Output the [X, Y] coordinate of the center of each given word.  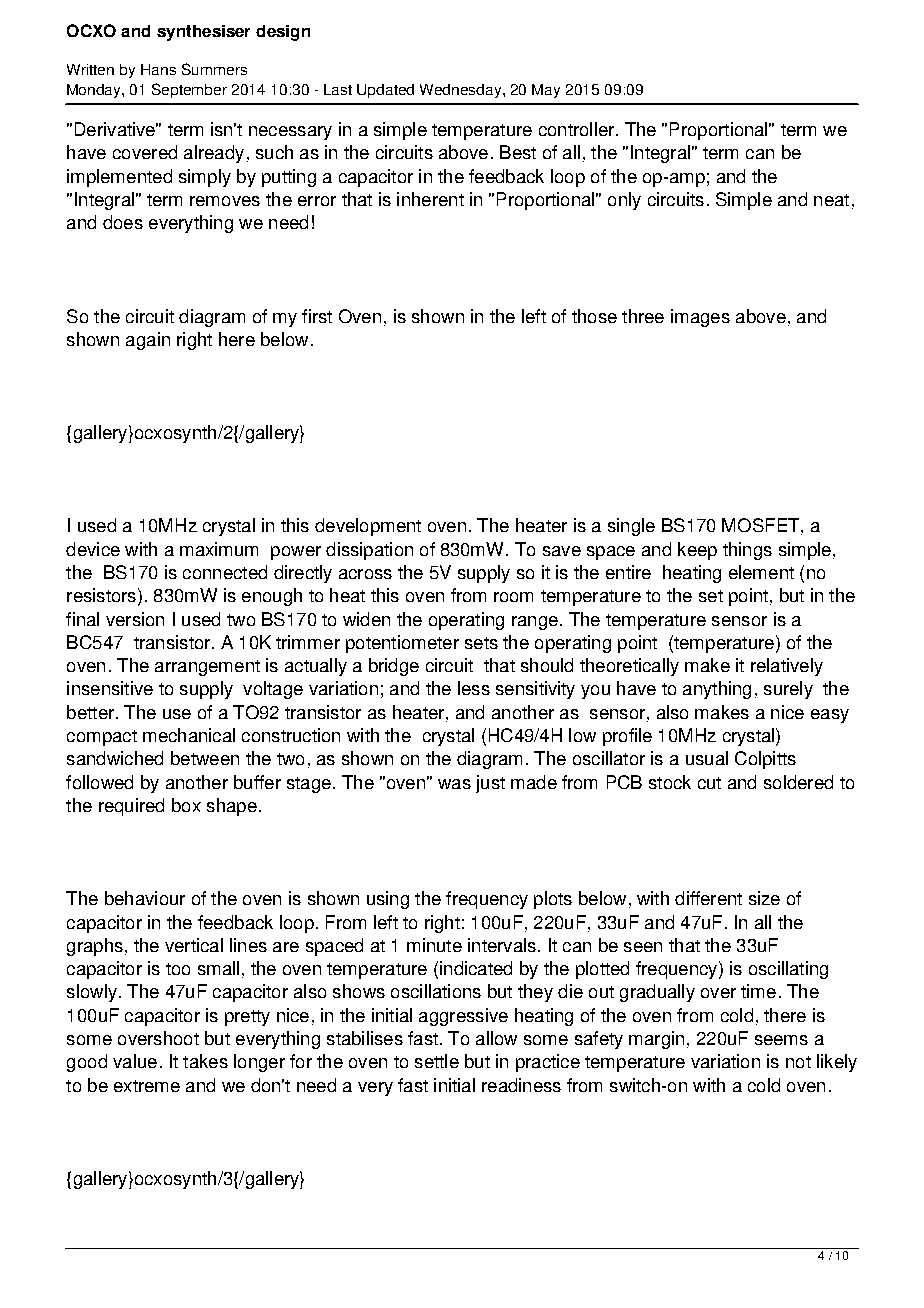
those [594, 316]
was [454, 784]
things [747, 551]
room [513, 597]
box [186, 805]
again [148, 341]
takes [205, 1061]
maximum [219, 549]
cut [709, 783]
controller [576, 129]
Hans [158, 69]
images [700, 318]
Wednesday [462, 91]
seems [781, 1040]
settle [437, 1061]
